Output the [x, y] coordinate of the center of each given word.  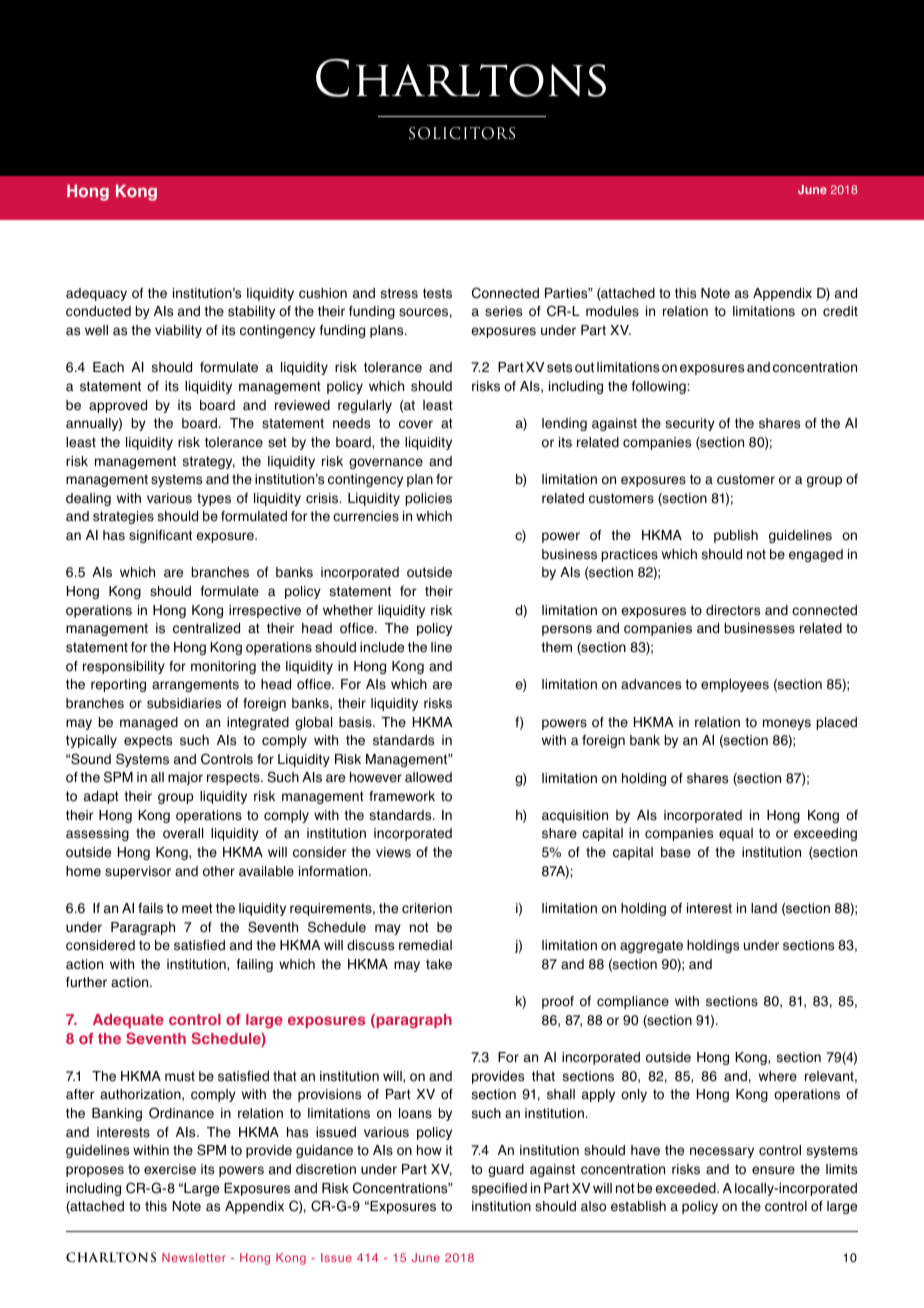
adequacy [96, 294]
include [382, 647]
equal [736, 834]
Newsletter [194, 1257]
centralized [206, 628]
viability [178, 331]
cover [416, 424]
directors [733, 610]
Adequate [128, 1021]
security [690, 424]
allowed [428, 777]
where [778, 1076]
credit [840, 311]
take [439, 964]
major [185, 778]
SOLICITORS [462, 133]
